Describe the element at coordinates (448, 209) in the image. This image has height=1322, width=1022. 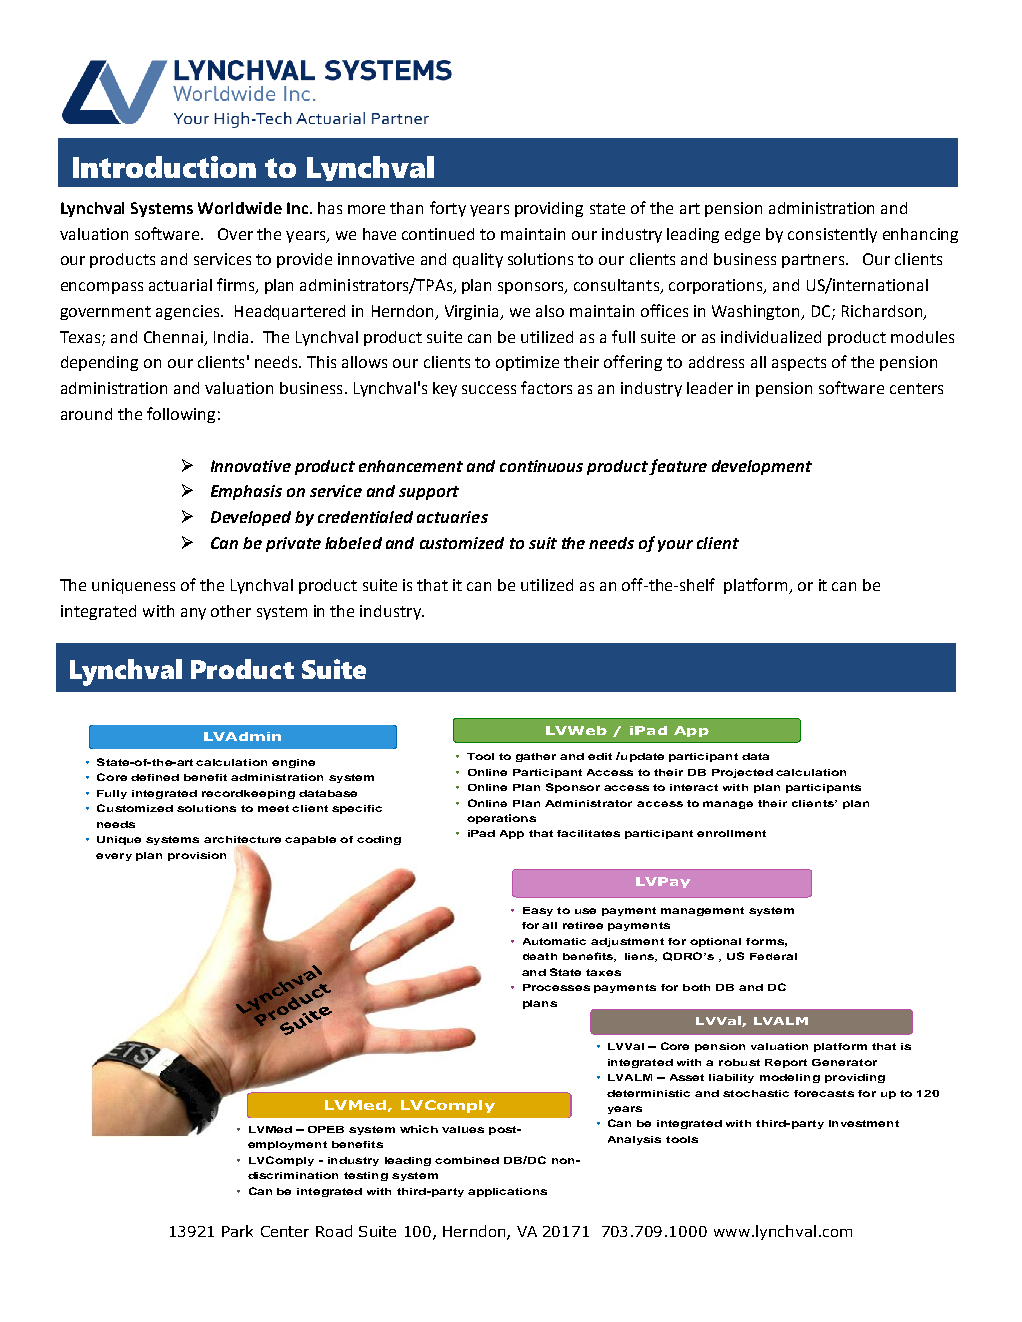
I see `forty` at that location.
